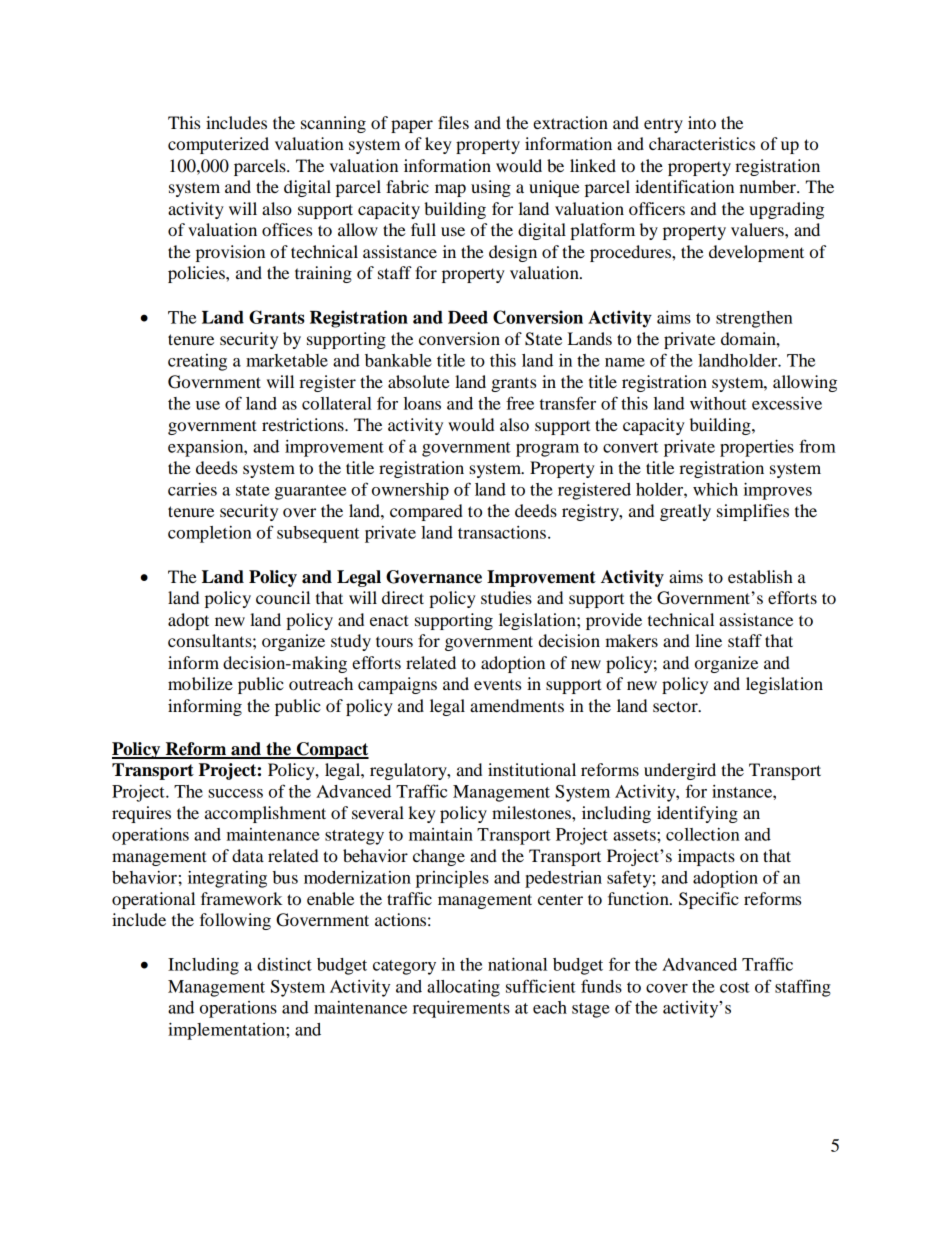 The height and width of the screenshot is (1233, 952). I want to click on files, so click(453, 122).
